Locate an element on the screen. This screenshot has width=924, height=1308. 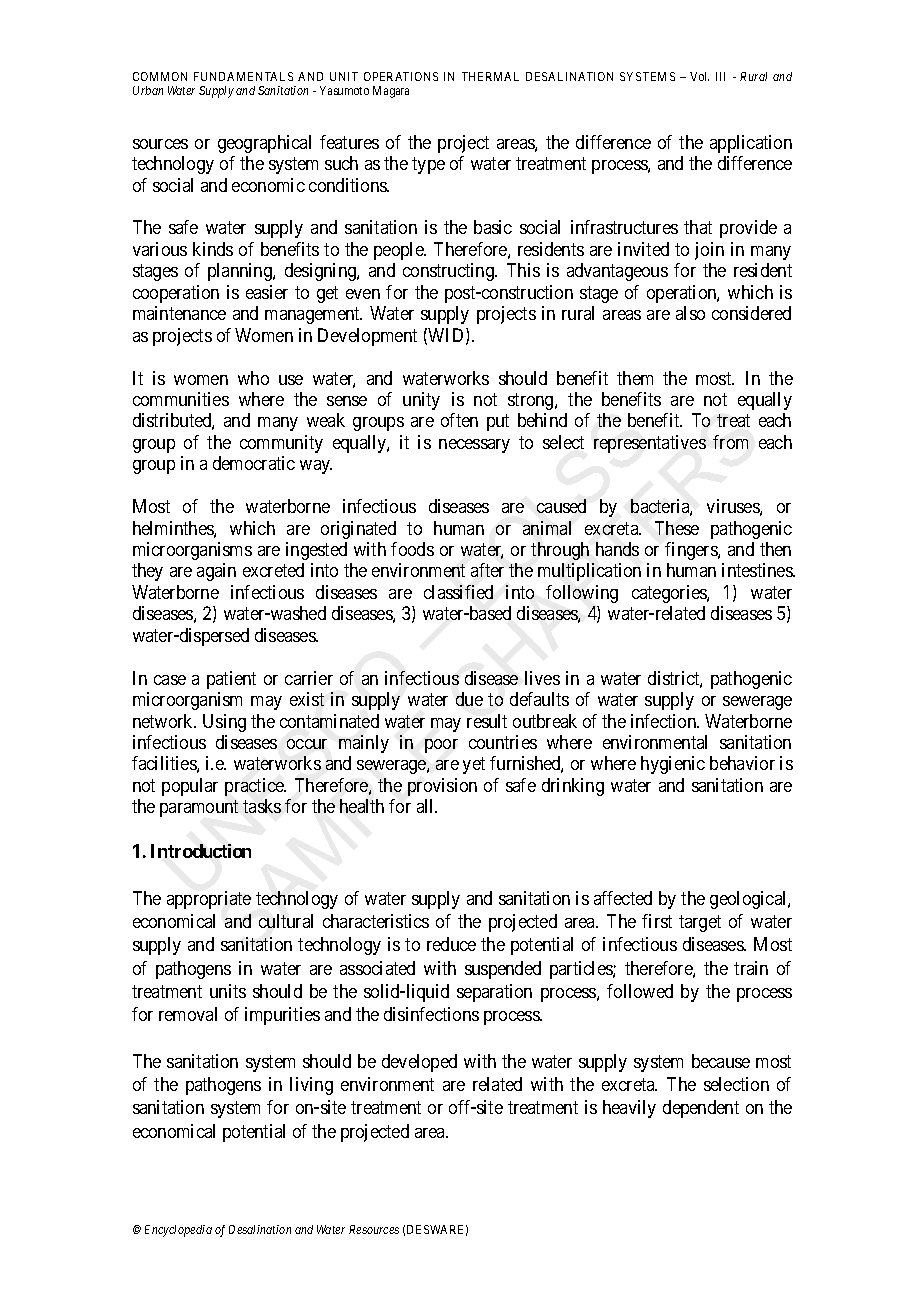
Encyclopedia is located at coordinates (178, 1231).
